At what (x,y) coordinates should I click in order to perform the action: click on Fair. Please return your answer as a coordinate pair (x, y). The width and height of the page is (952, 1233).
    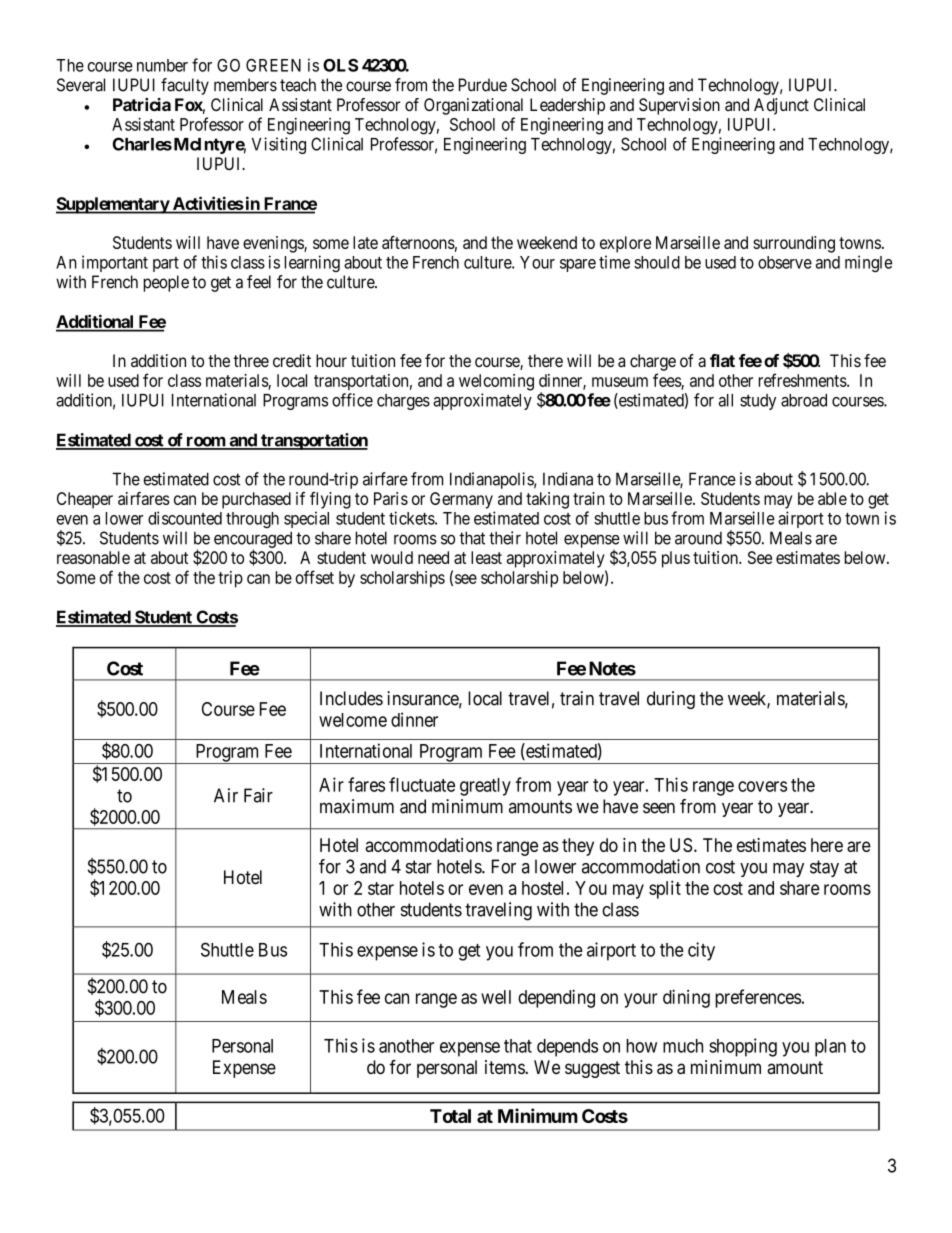
    Looking at the image, I should click on (258, 795).
